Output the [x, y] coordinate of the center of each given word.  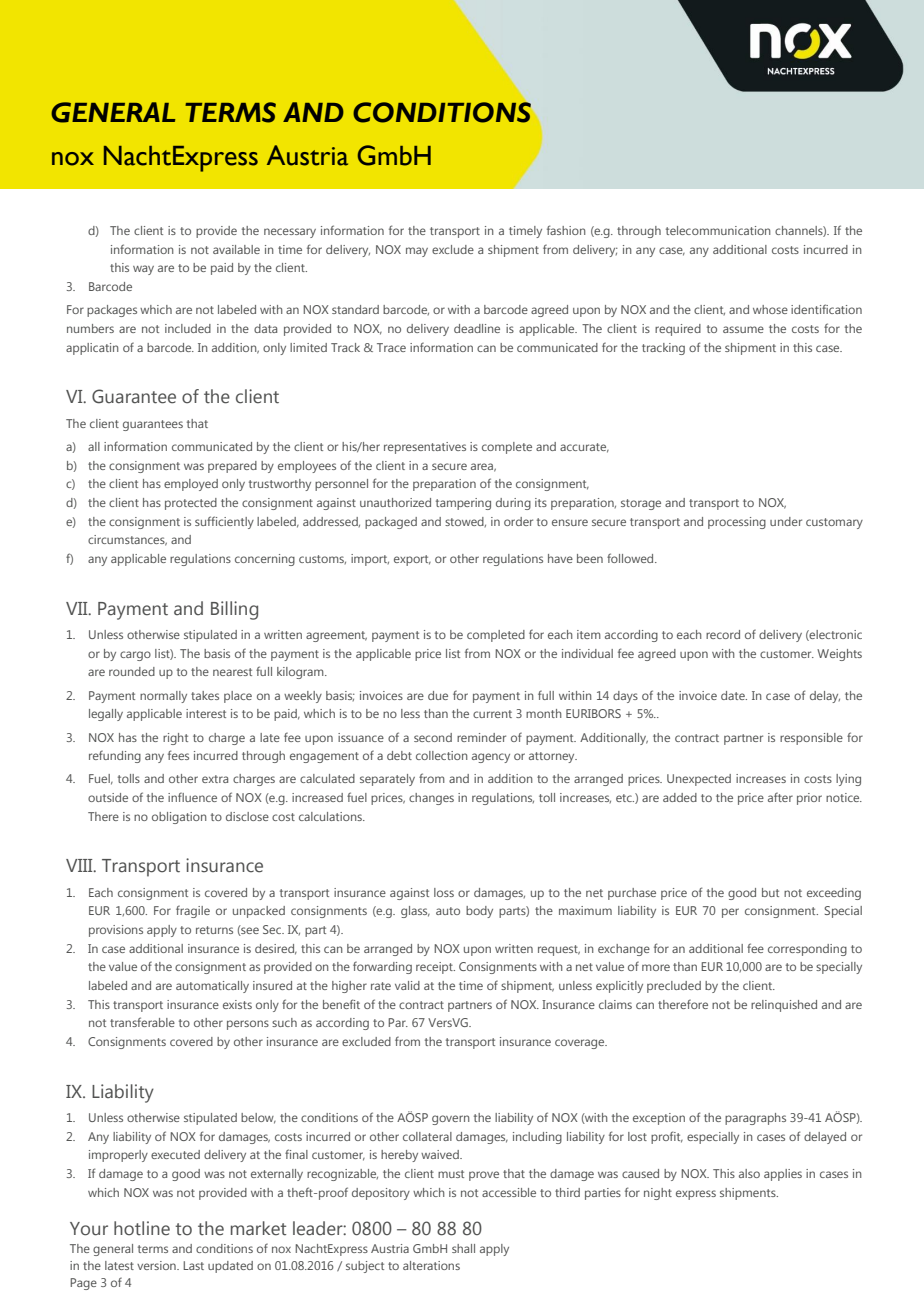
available [236, 249]
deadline [477, 328]
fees [178, 755]
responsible [811, 739]
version [157, 1265]
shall [463, 1248]
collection [442, 755]
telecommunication [718, 230]
